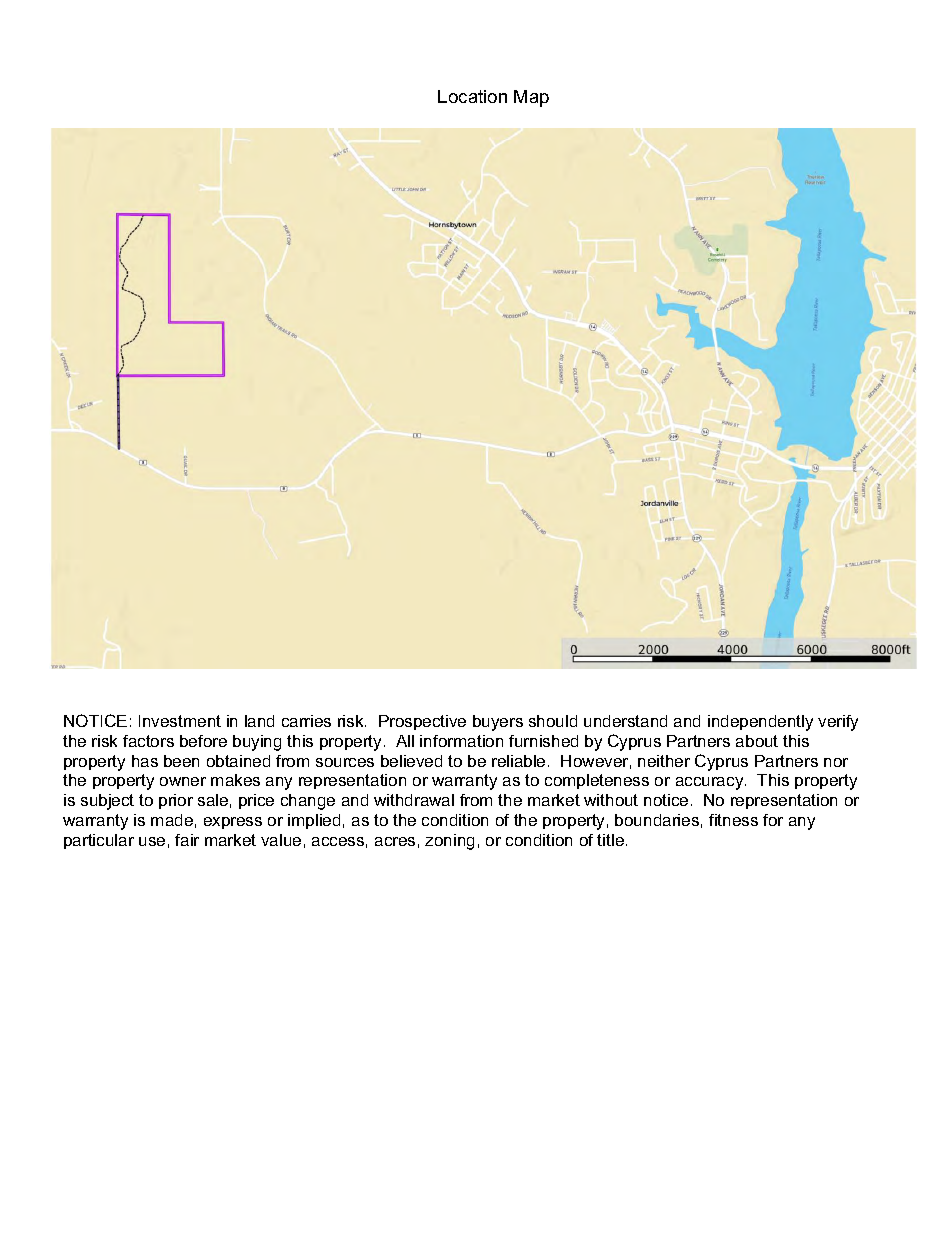 The image size is (952, 1233). What do you see at coordinates (172, 820) in the screenshot?
I see `made` at bounding box center [172, 820].
